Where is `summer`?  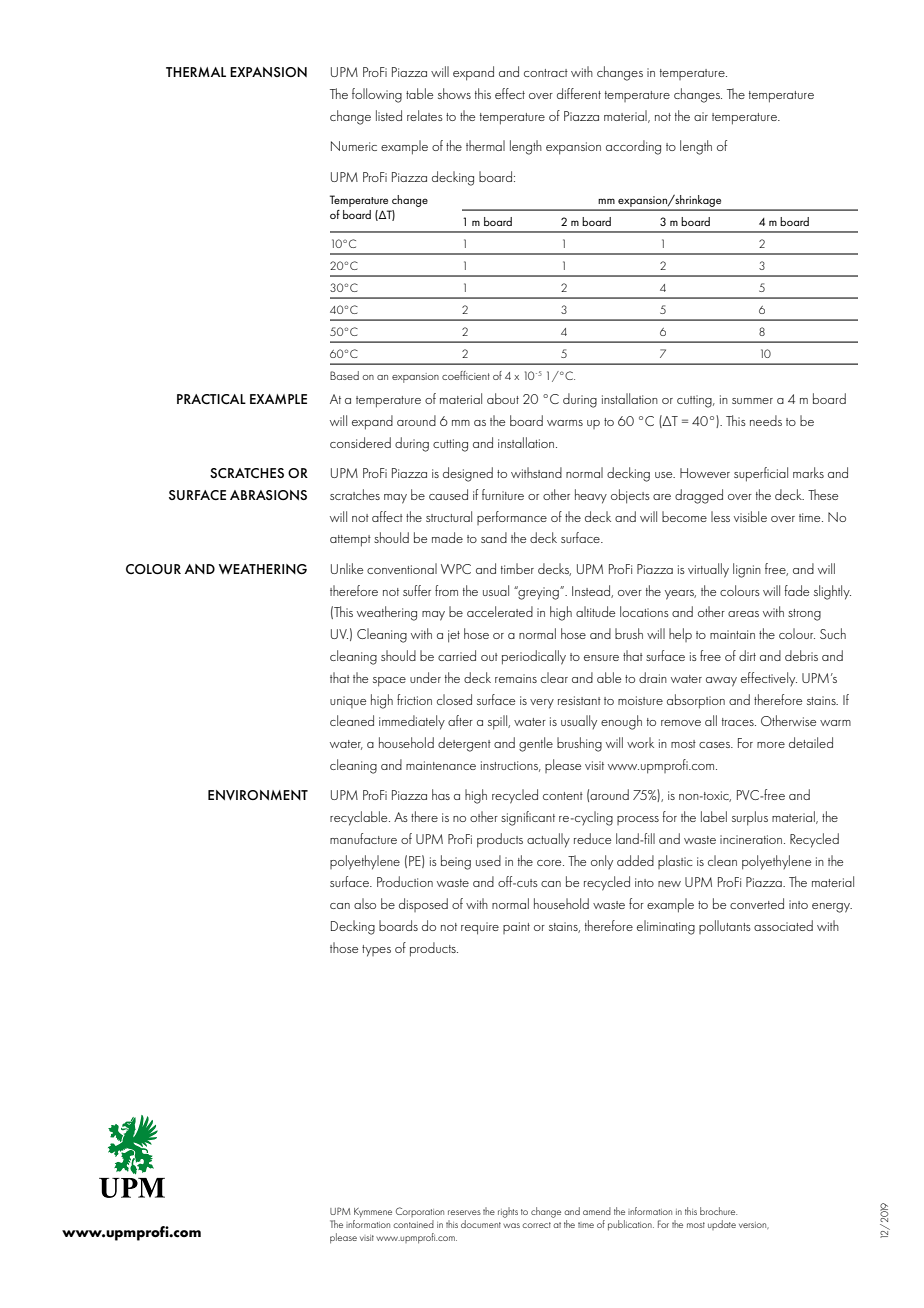 summer is located at coordinates (752, 401).
